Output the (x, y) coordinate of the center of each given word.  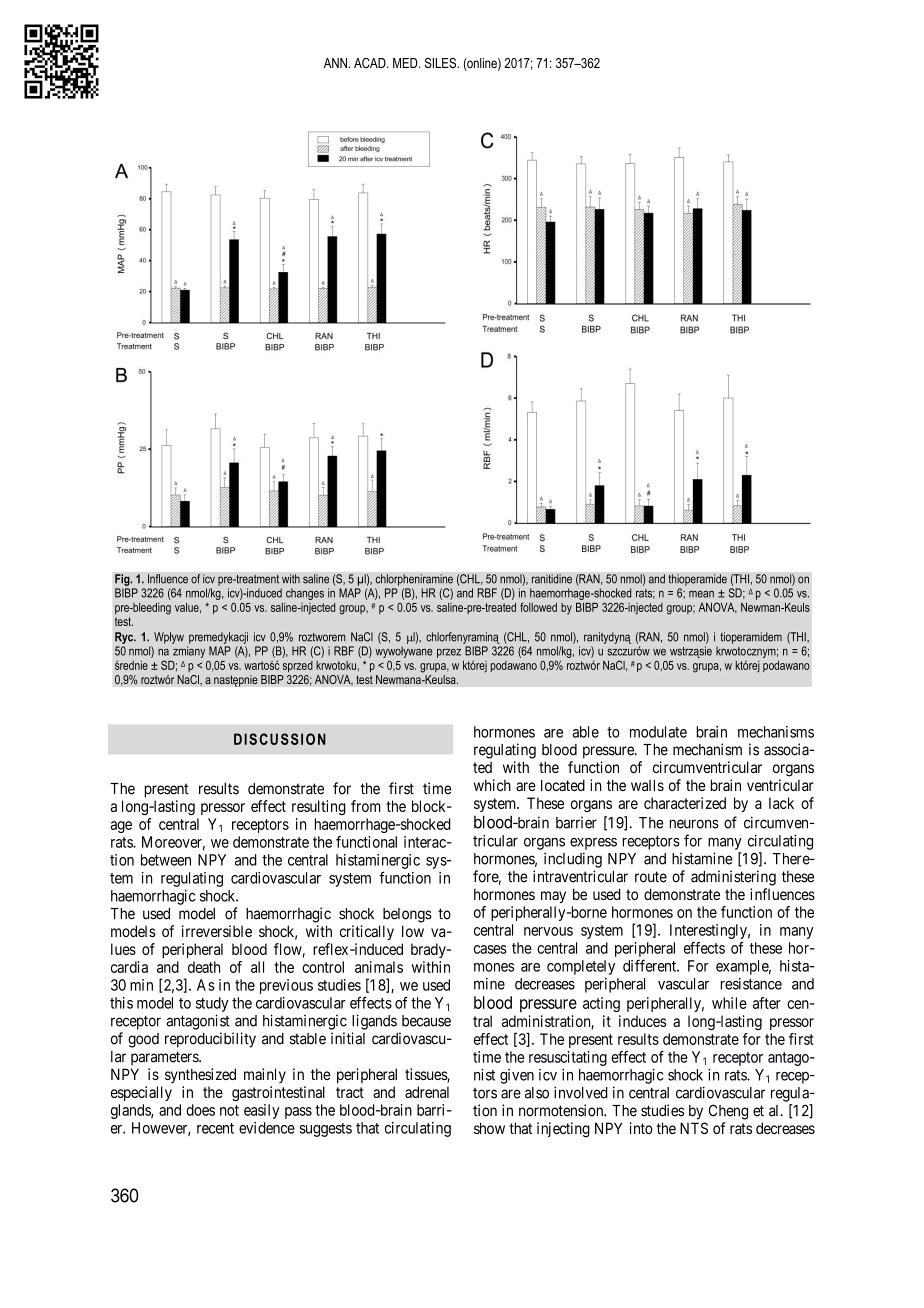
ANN (336, 63)
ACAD (371, 63)
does (200, 1110)
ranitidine (552, 579)
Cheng (728, 1112)
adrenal (427, 1092)
